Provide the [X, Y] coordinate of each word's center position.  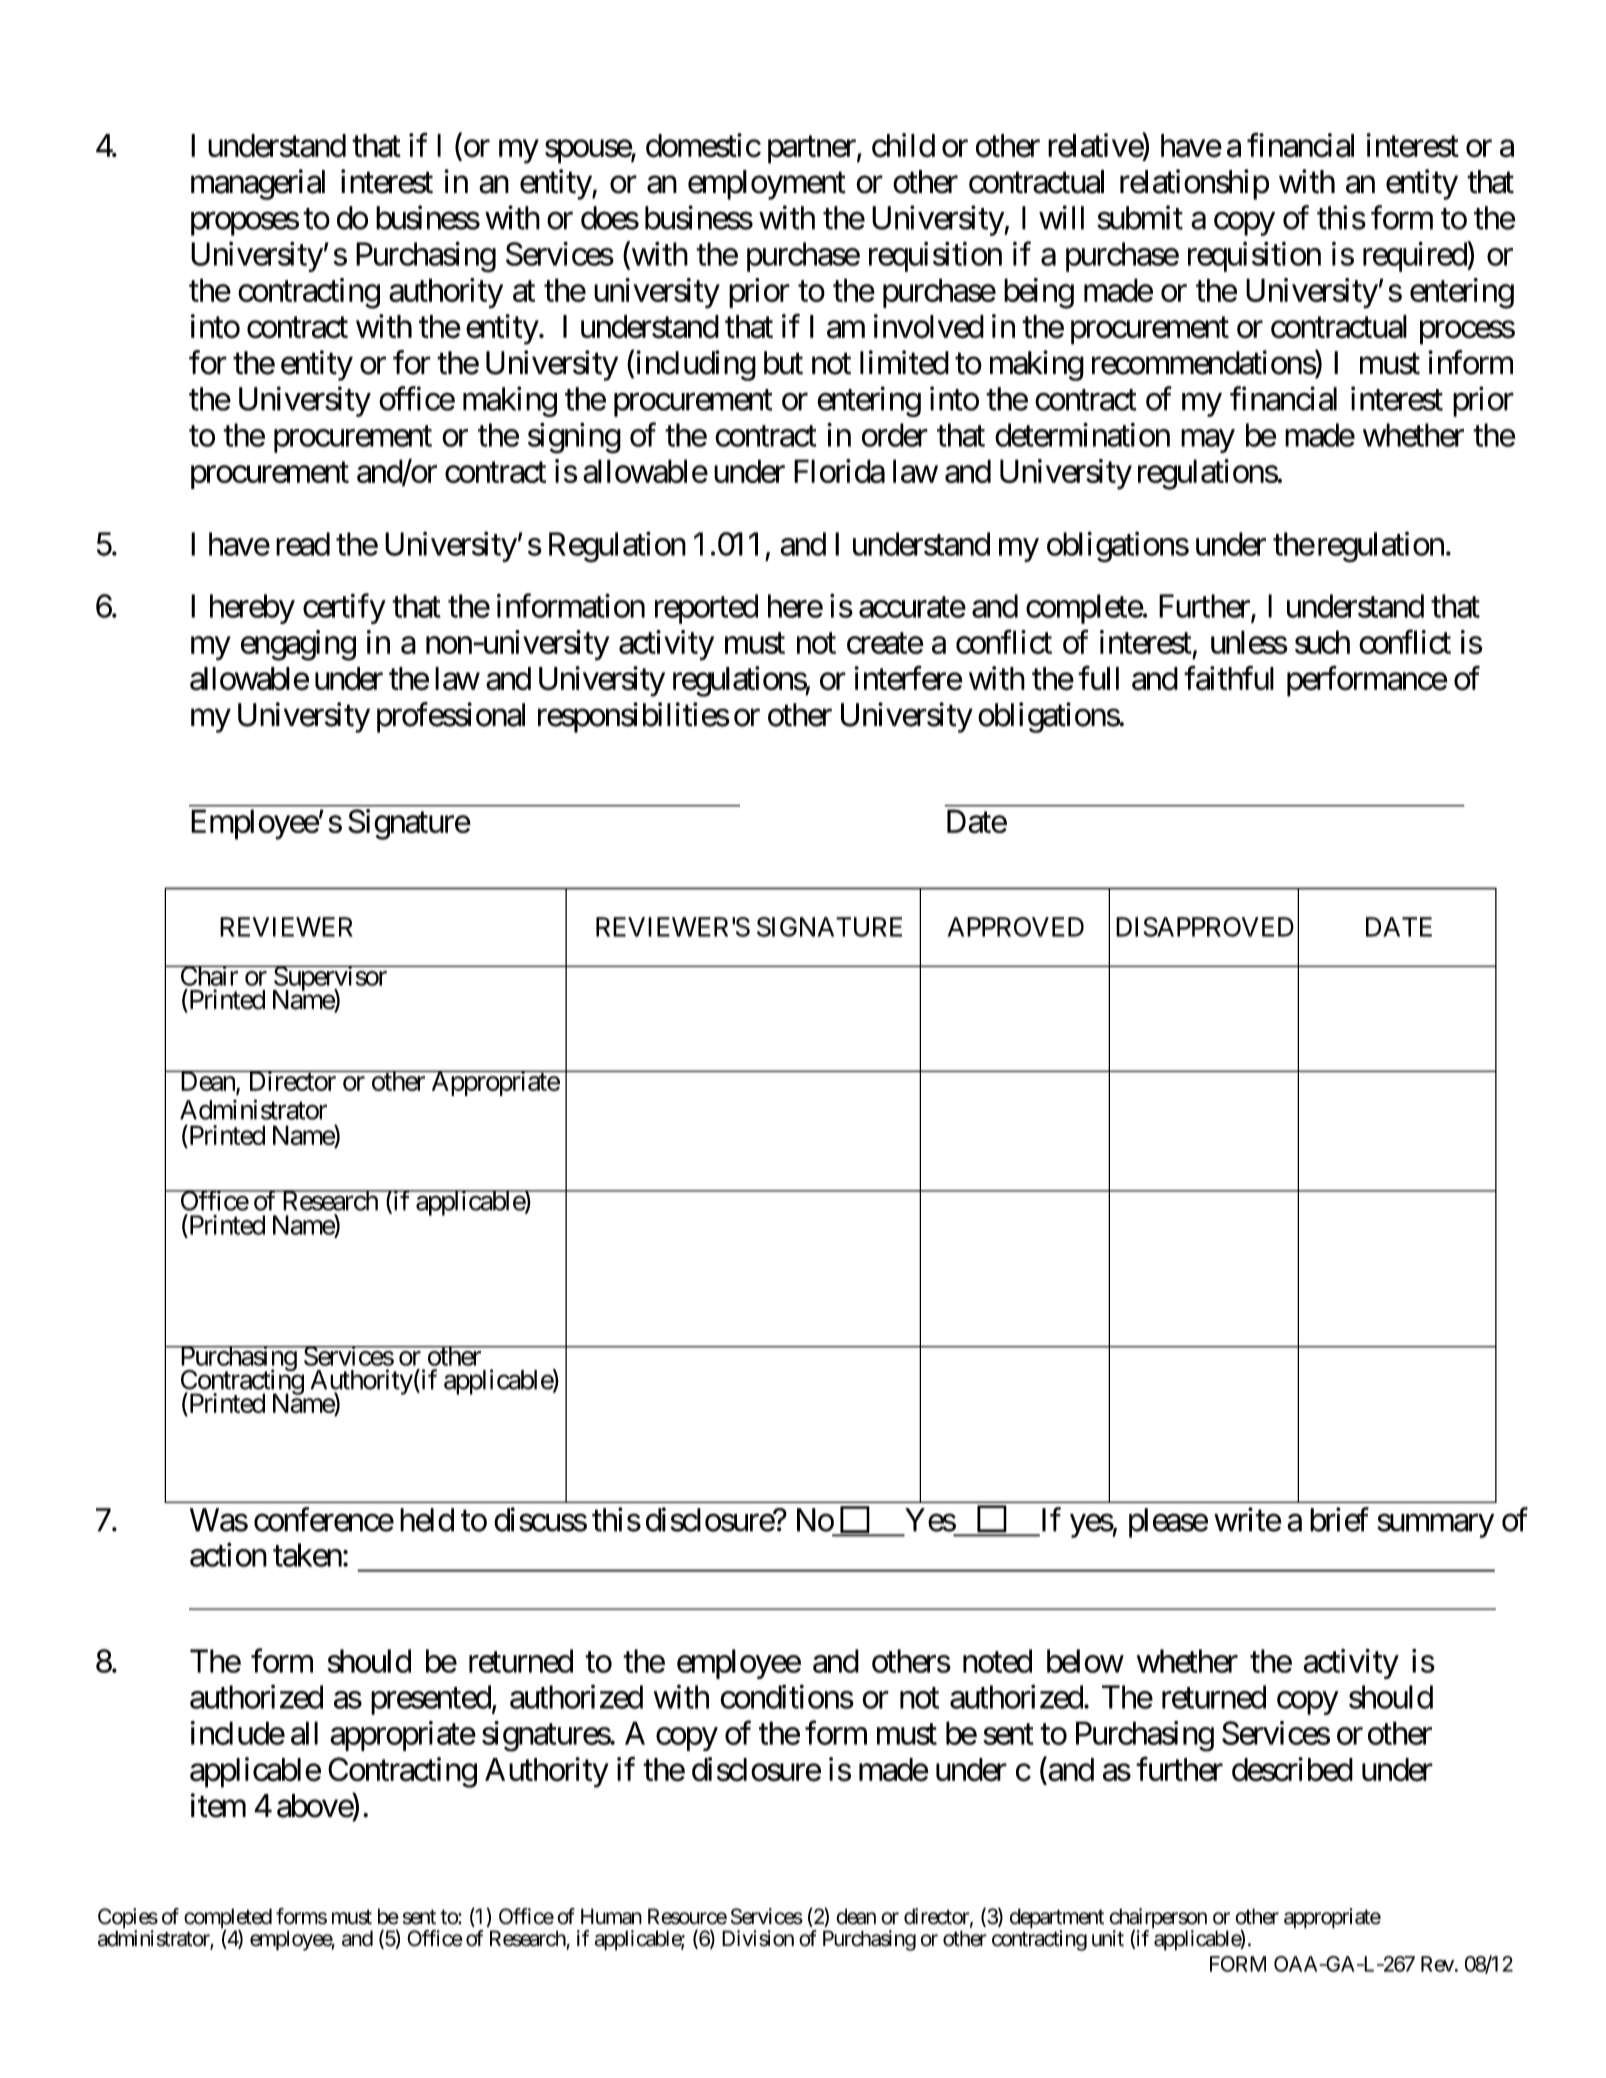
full [1098, 678]
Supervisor [330, 979]
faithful [1229, 678]
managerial [258, 184]
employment [767, 185]
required [1415, 256]
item [218, 1805]
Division [758, 1938]
